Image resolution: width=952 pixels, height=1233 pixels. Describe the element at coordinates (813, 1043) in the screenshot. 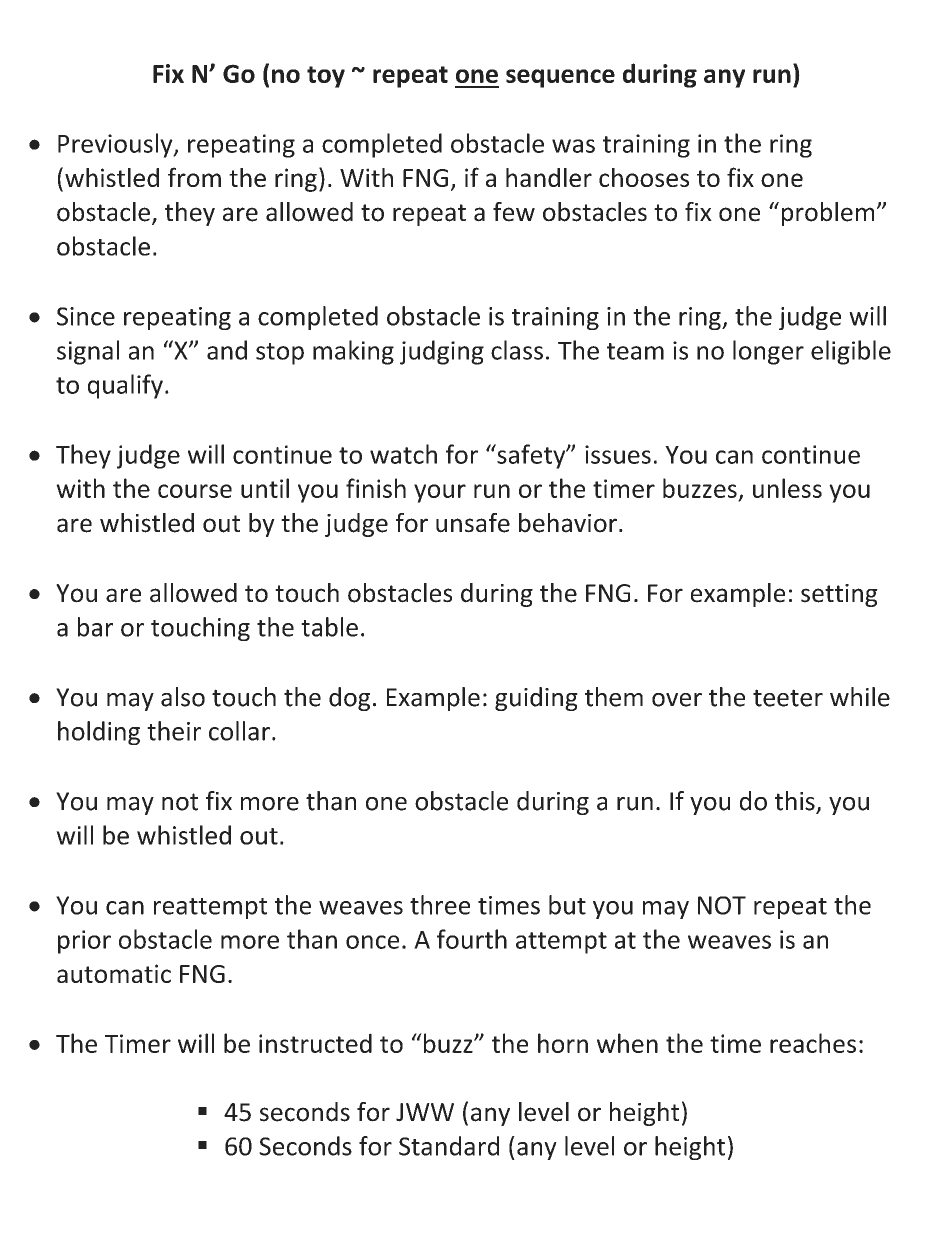

I see `reaches` at that location.
